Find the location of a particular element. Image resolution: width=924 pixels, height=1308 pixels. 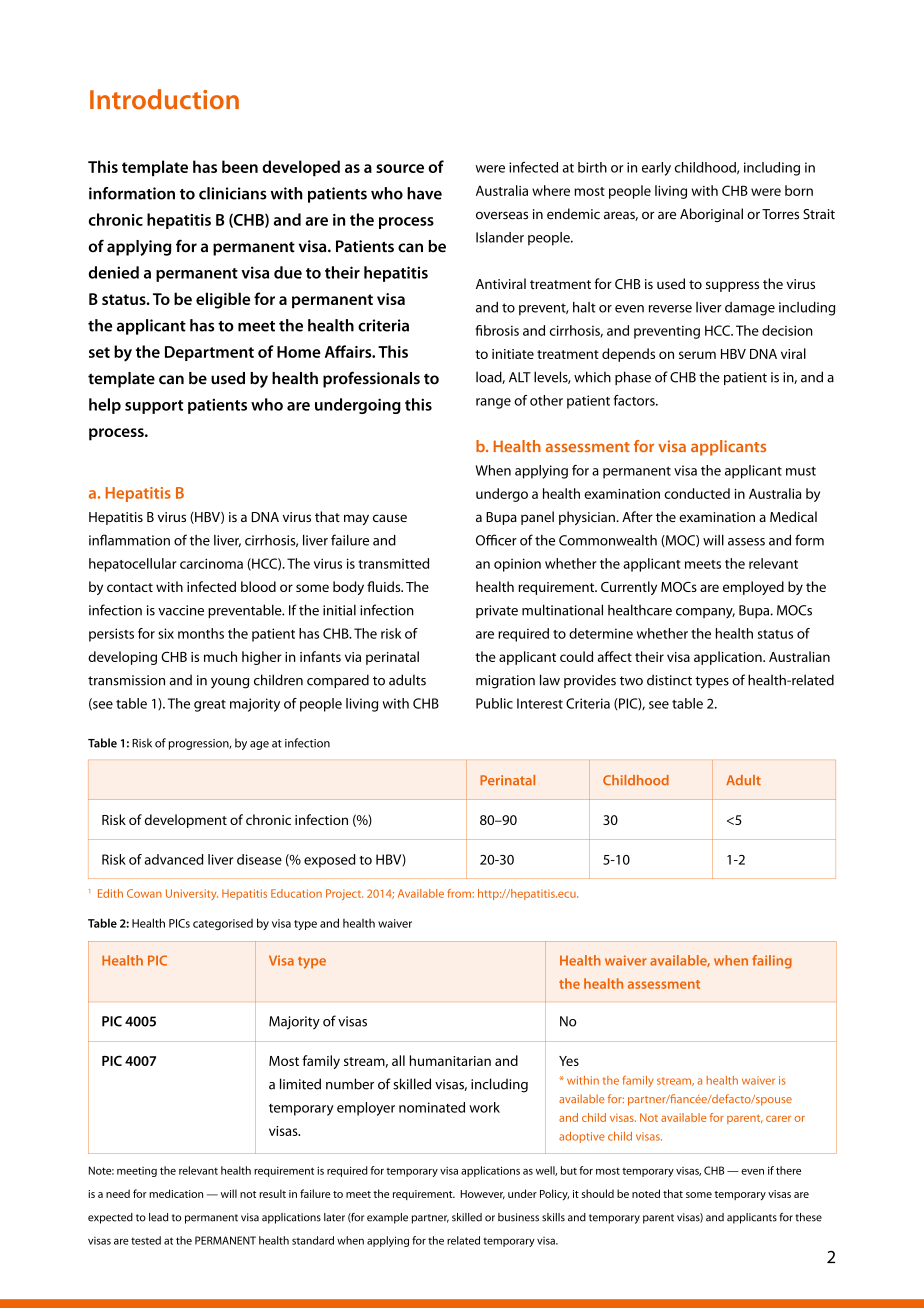

medication is located at coordinates (176, 1193).
